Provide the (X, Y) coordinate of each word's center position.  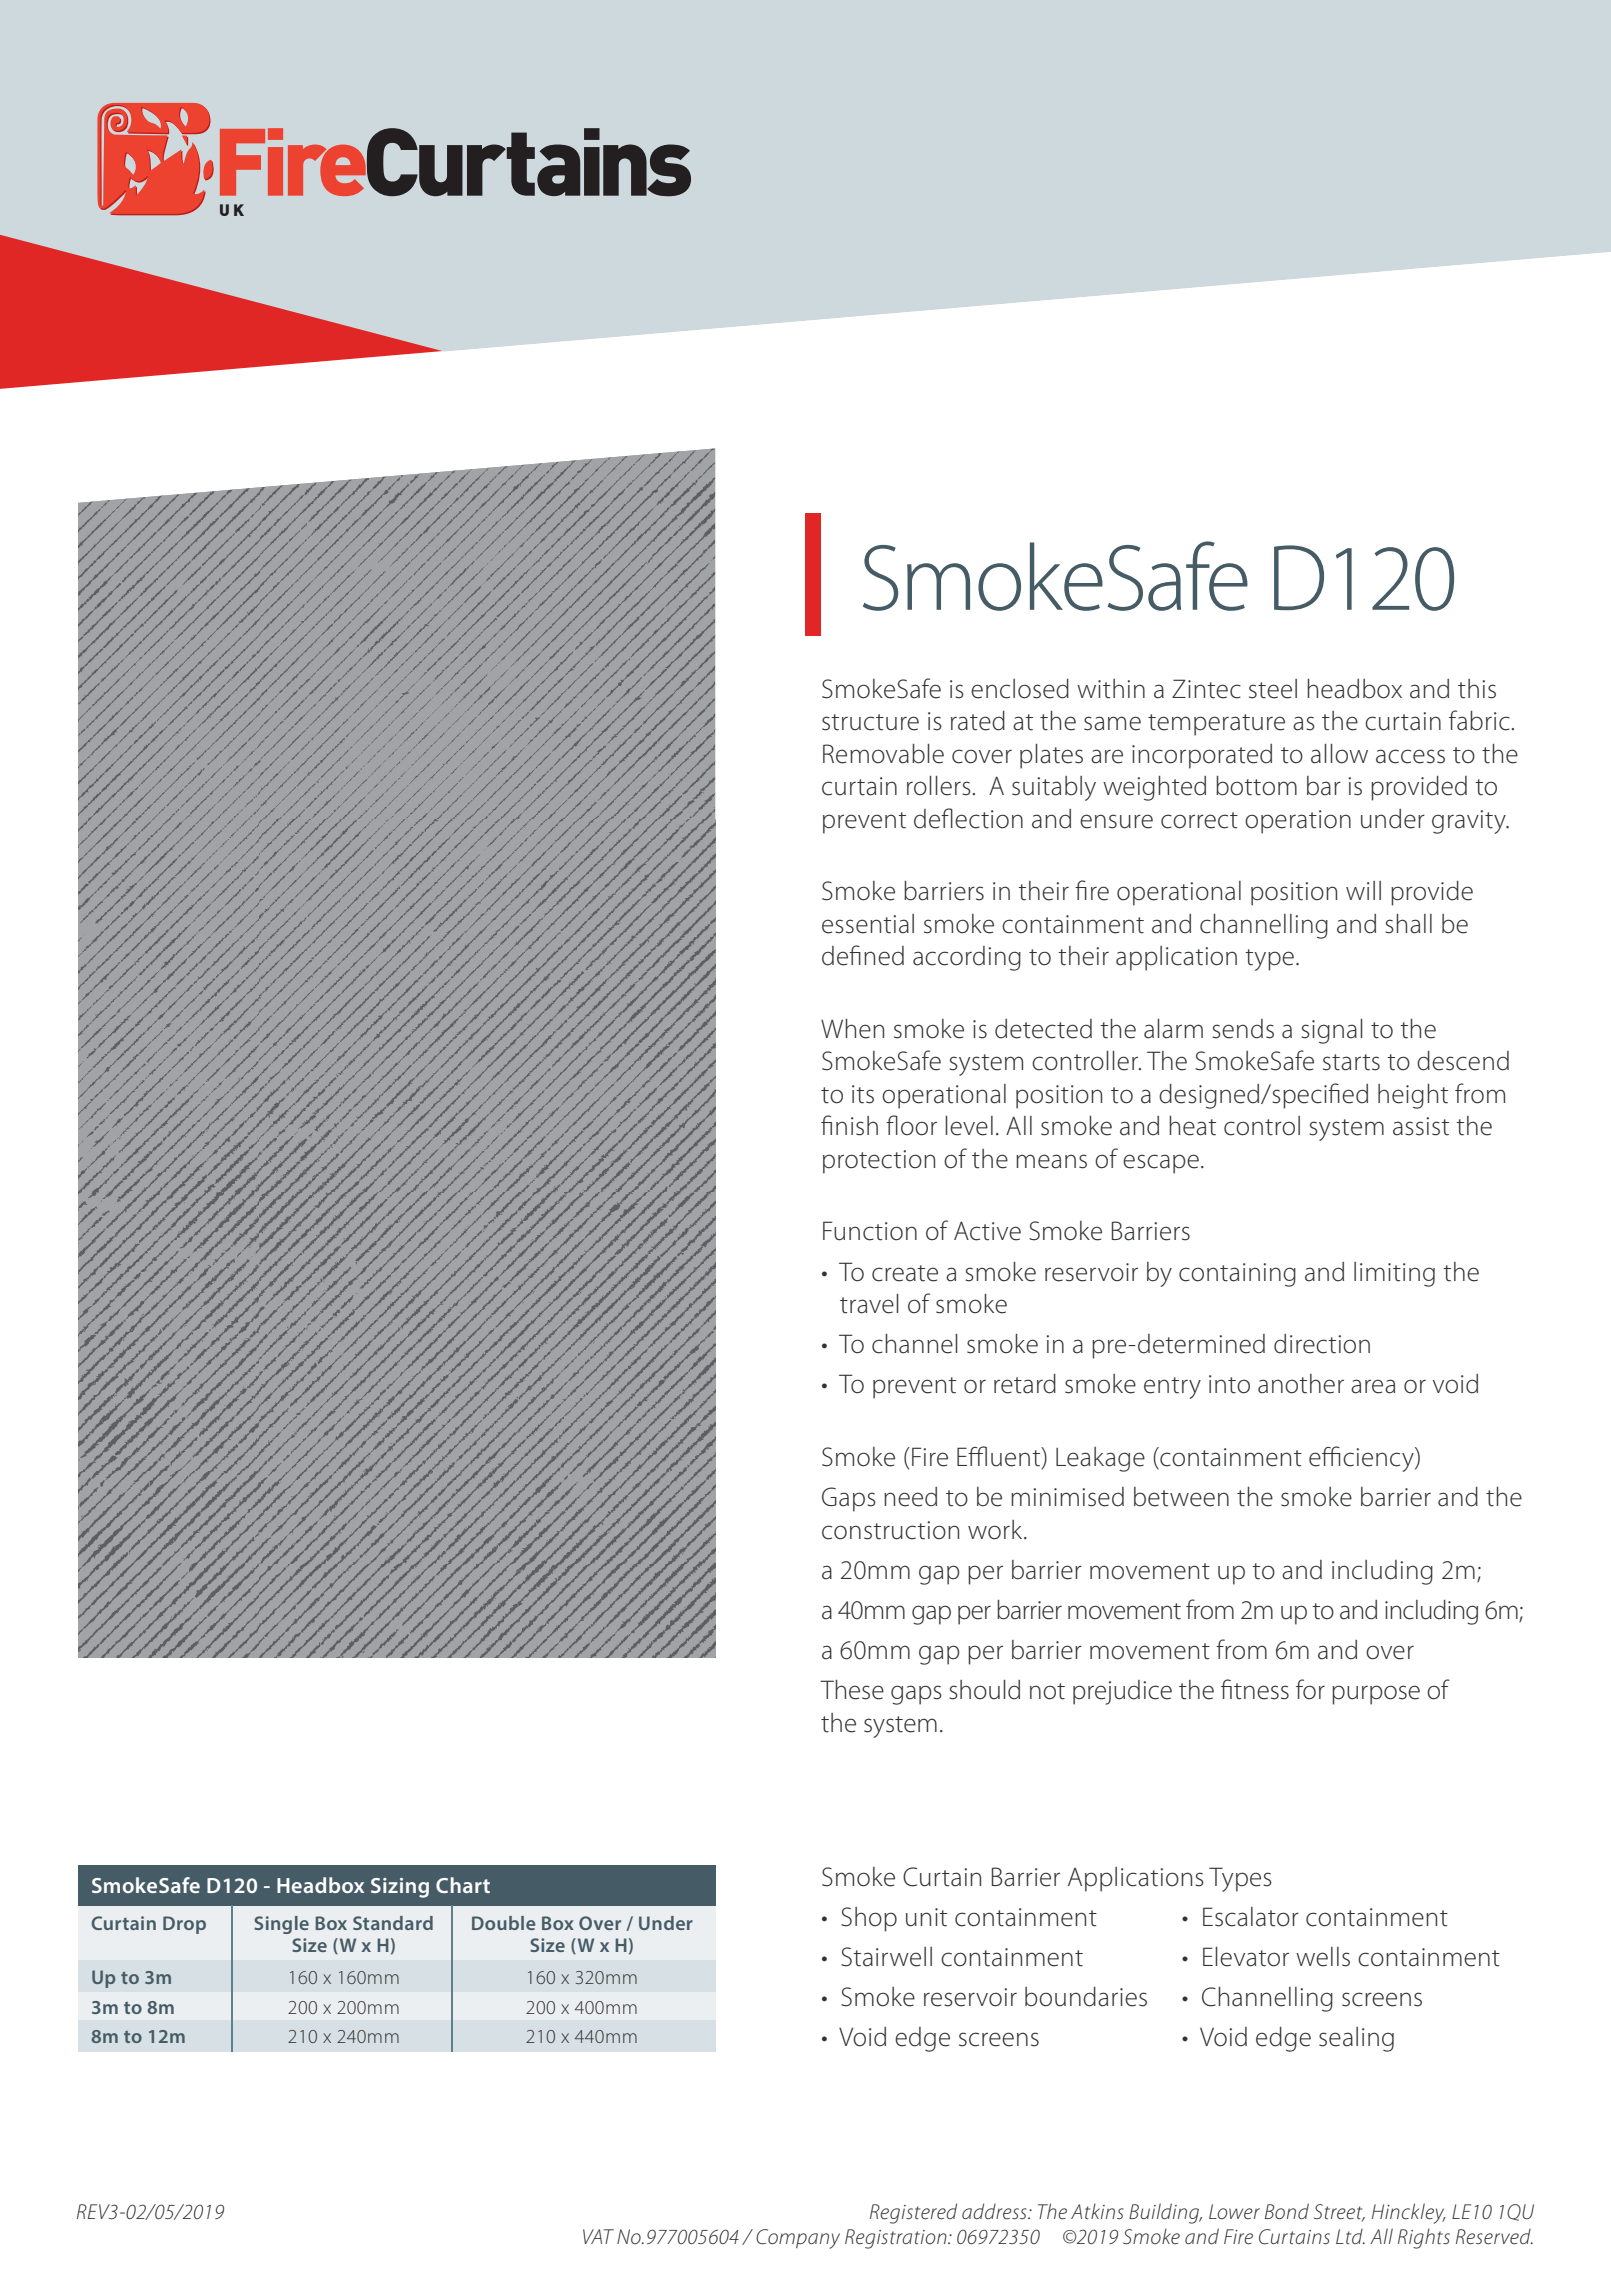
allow (1339, 754)
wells (1323, 1957)
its (863, 1094)
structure (870, 722)
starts (1351, 1062)
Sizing (400, 1888)
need (910, 1497)
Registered (913, 2213)
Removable (883, 754)
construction (890, 1530)
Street (1339, 2212)
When (852, 1029)
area (1373, 1386)
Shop (869, 1919)
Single (281, 1925)
